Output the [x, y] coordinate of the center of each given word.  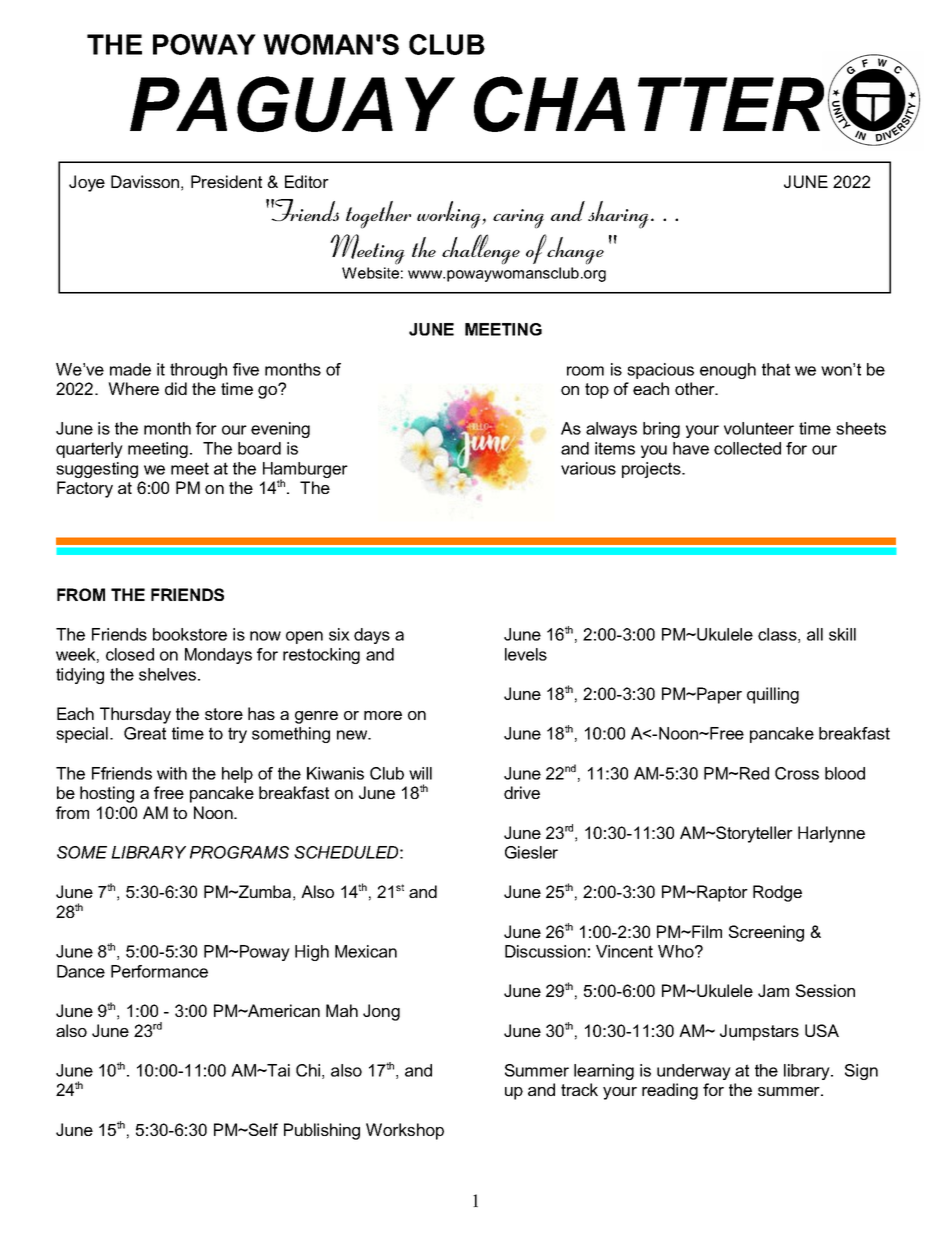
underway [694, 1072]
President [226, 181]
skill [842, 634]
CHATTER [649, 104]
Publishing [322, 1131]
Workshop [405, 1131]
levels [526, 654]
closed [130, 654]
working [450, 215]
